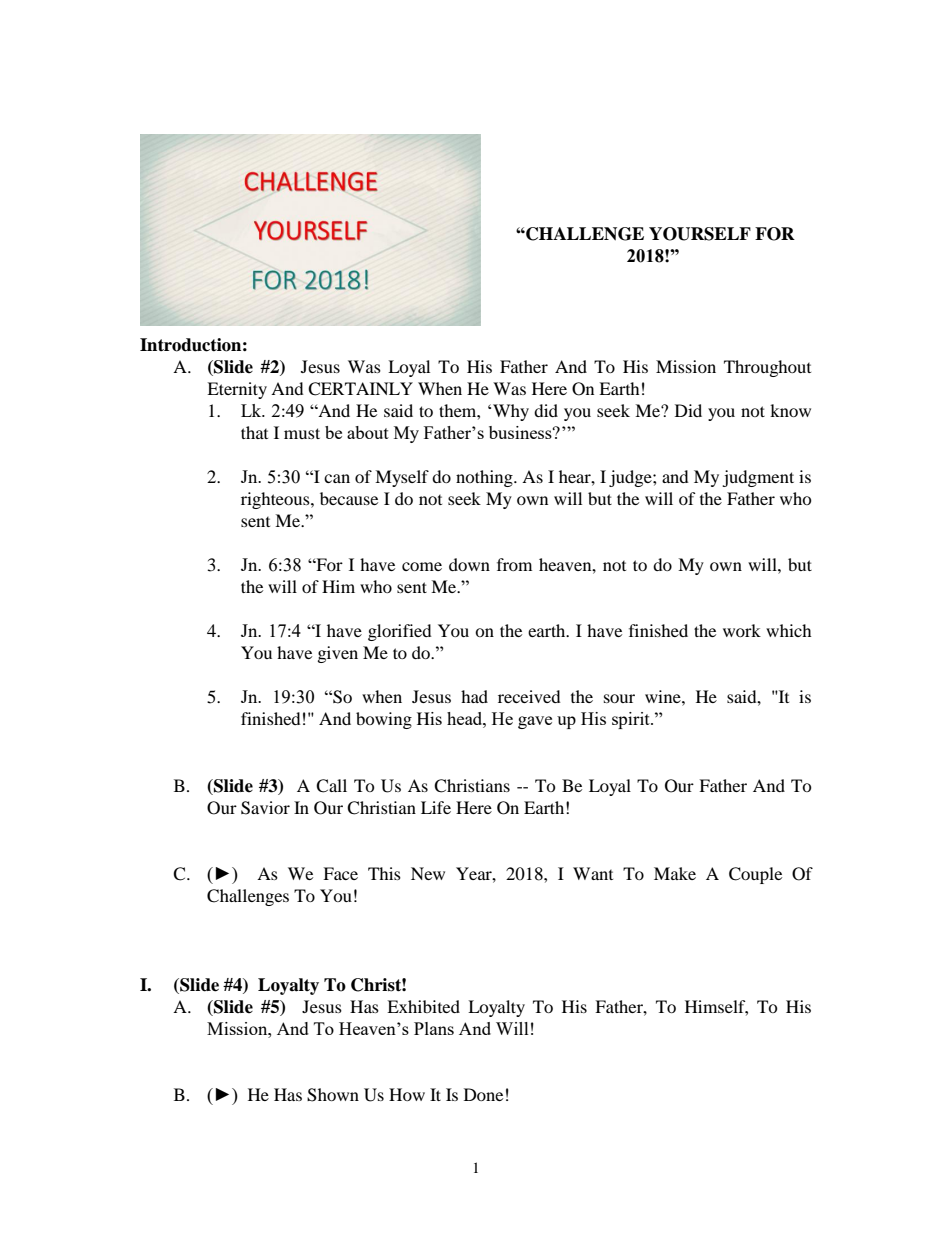  I want to click on Throughout, so click(767, 368).
